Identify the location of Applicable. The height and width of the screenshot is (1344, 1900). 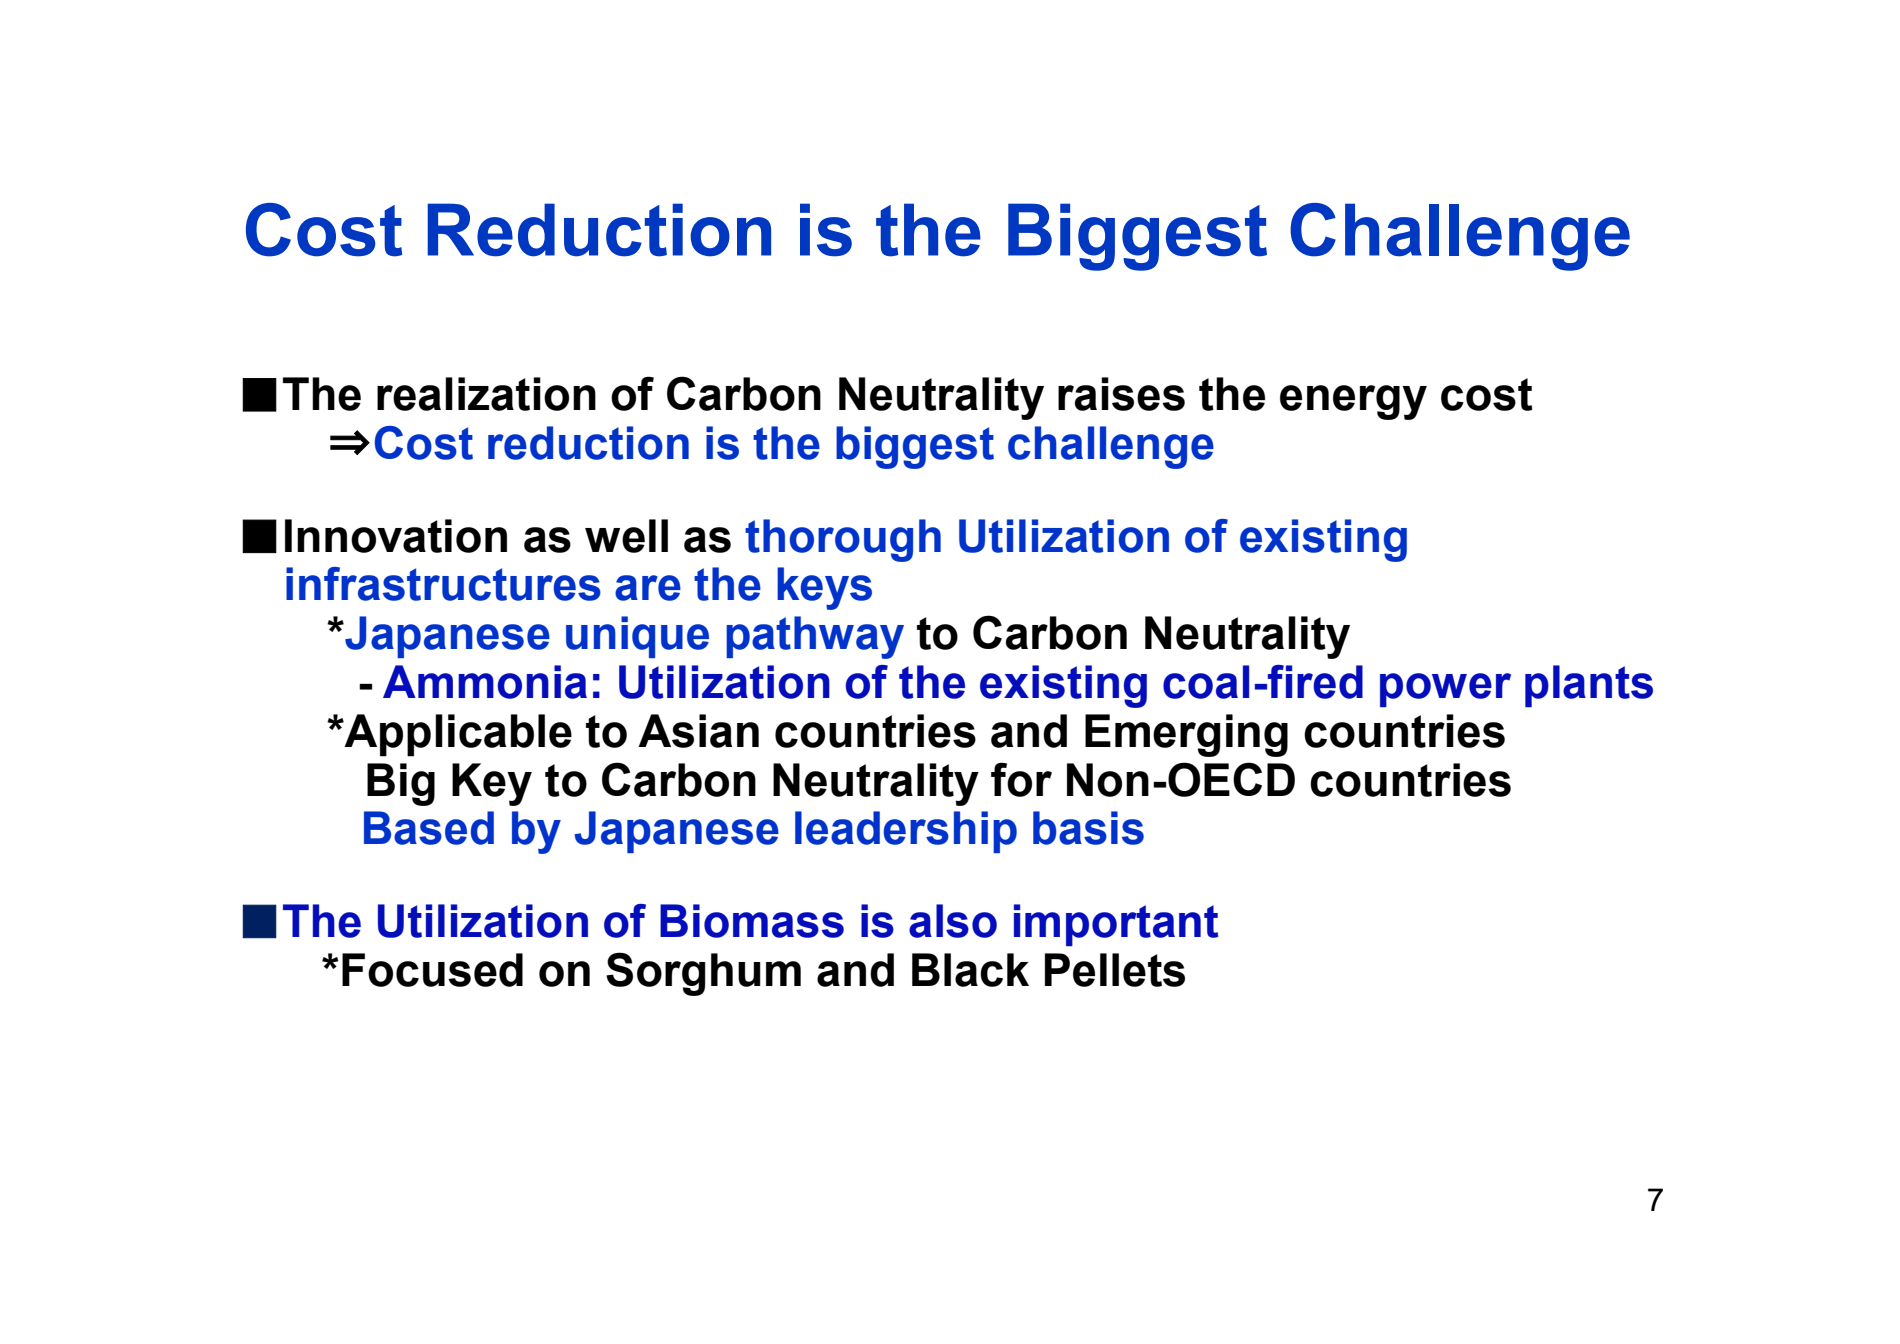
(457, 735).
